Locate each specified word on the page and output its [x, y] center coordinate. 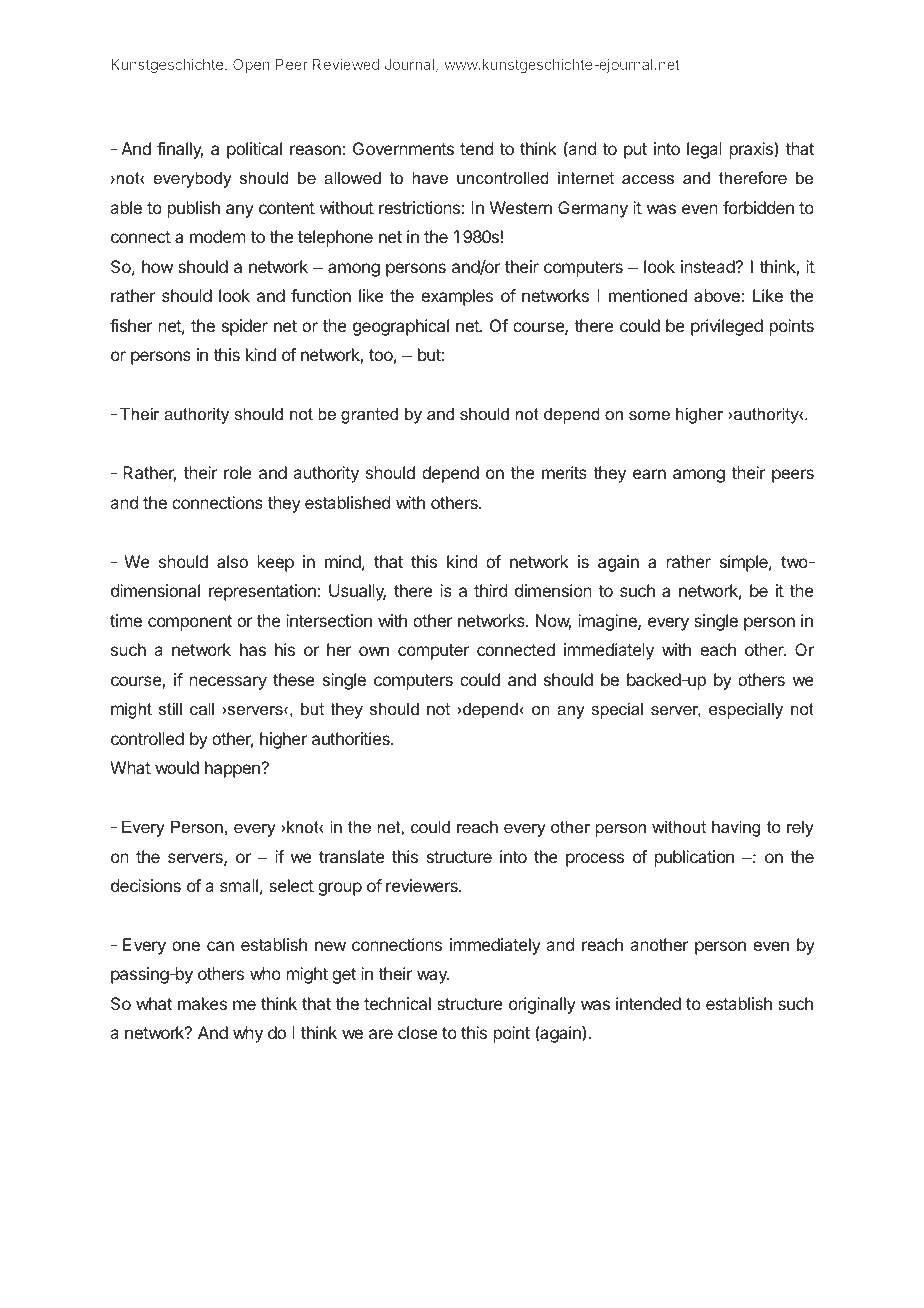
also [232, 561]
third [490, 590]
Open [251, 66]
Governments [403, 148]
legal [704, 150]
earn [649, 474]
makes [202, 1003]
